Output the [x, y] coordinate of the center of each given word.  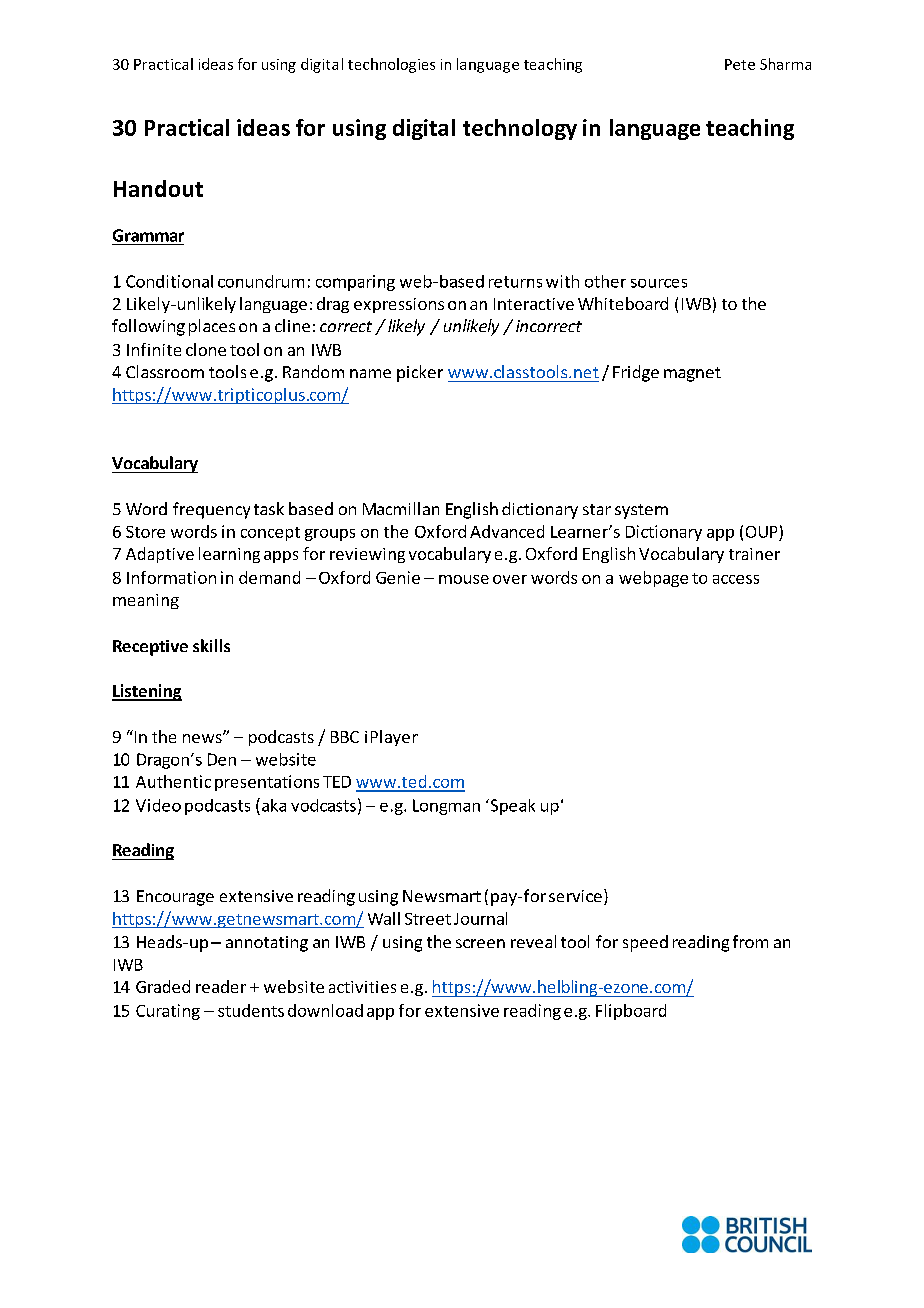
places [212, 327]
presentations [267, 783]
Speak [511, 807]
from [750, 941]
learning [229, 555]
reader [221, 986]
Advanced [507, 531]
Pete [740, 64]
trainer [754, 554]
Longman [446, 807]
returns [515, 282]
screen [480, 943]
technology [520, 129]
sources [659, 283]
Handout [158, 188]
